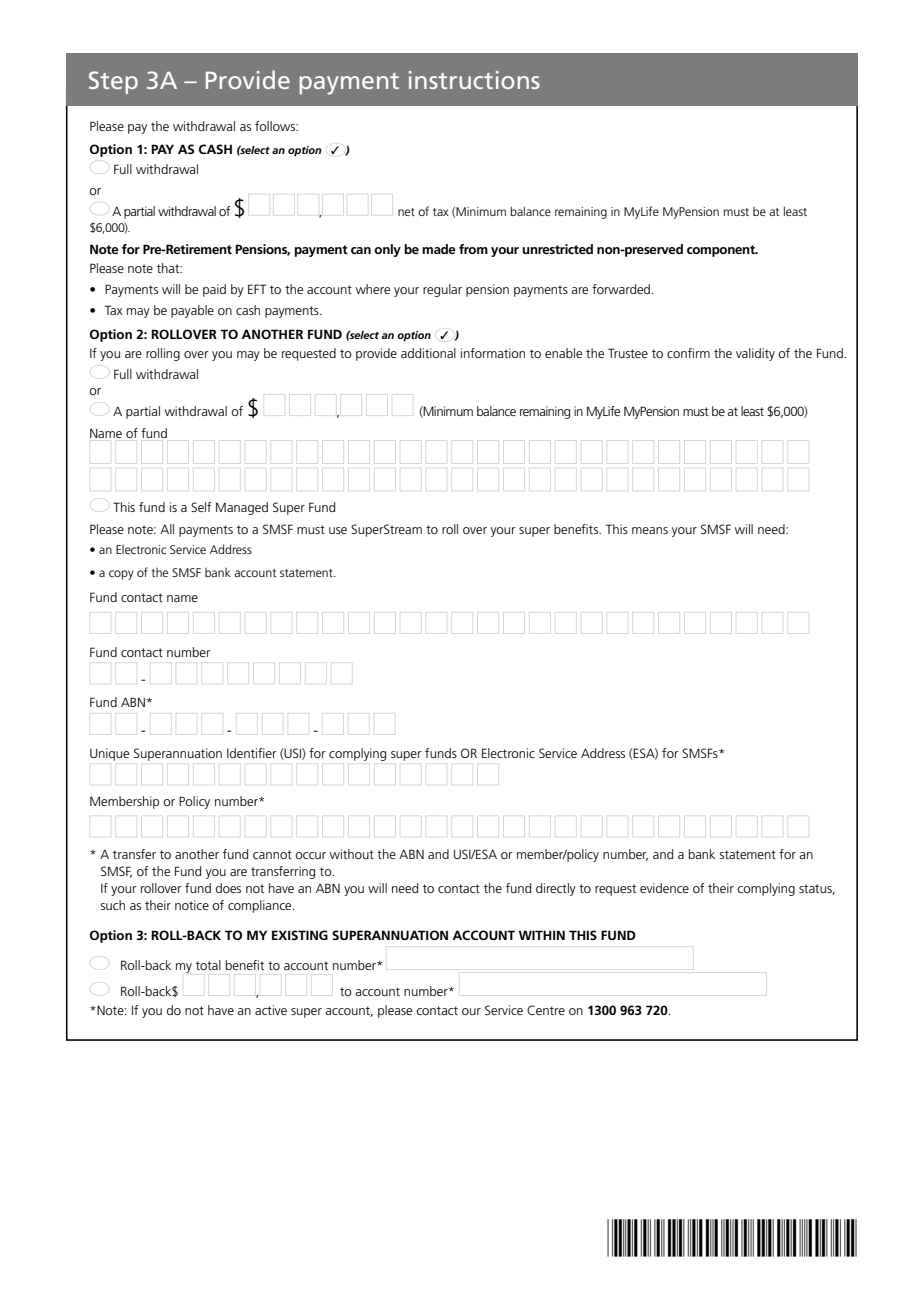  What do you see at coordinates (722, 251) in the screenshot?
I see `component` at bounding box center [722, 251].
